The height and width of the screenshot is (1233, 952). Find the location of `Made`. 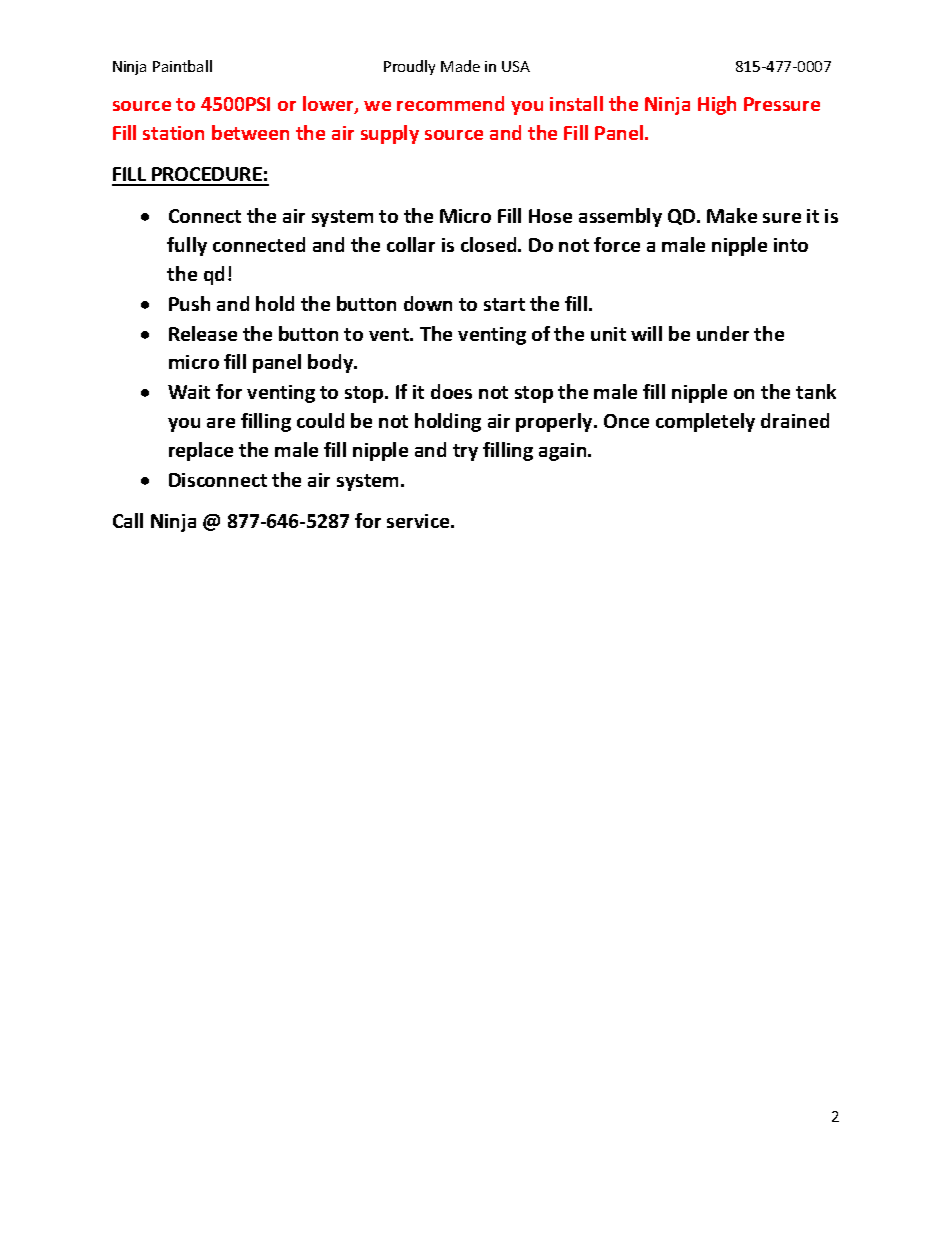

Made is located at coordinates (460, 66).
